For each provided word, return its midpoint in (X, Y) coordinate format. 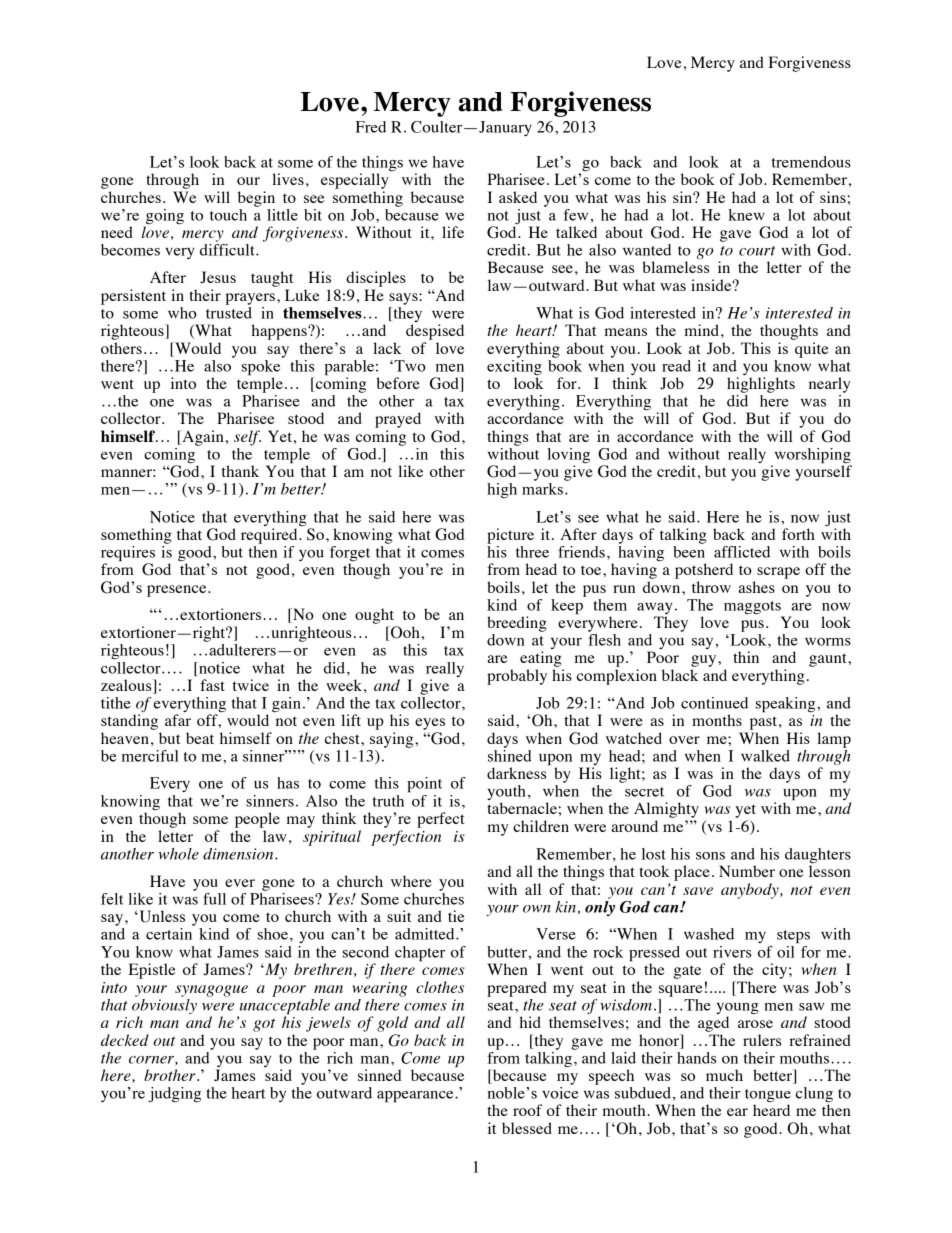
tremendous (811, 162)
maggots (753, 609)
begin (256, 199)
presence (178, 591)
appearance (416, 1097)
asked (518, 197)
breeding (517, 624)
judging (174, 1094)
